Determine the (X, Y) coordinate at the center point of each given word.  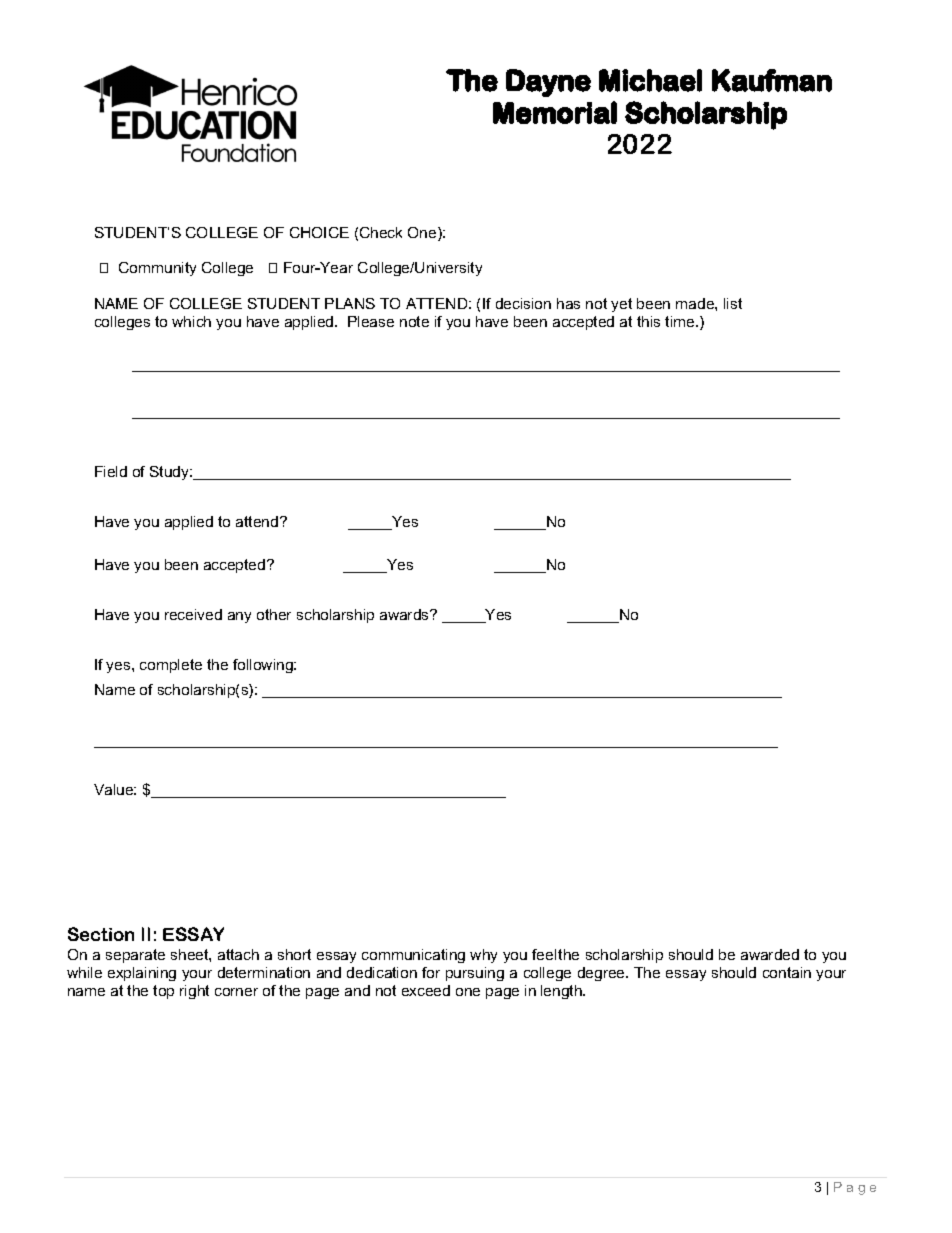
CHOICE (319, 232)
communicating (413, 956)
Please (371, 321)
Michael (650, 80)
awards (405, 614)
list (733, 303)
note (414, 321)
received (193, 614)
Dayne (548, 83)
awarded (770, 954)
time (681, 321)
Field (111, 471)
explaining (142, 974)
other (274, 614)
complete (171, 666)
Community (157, 269)
